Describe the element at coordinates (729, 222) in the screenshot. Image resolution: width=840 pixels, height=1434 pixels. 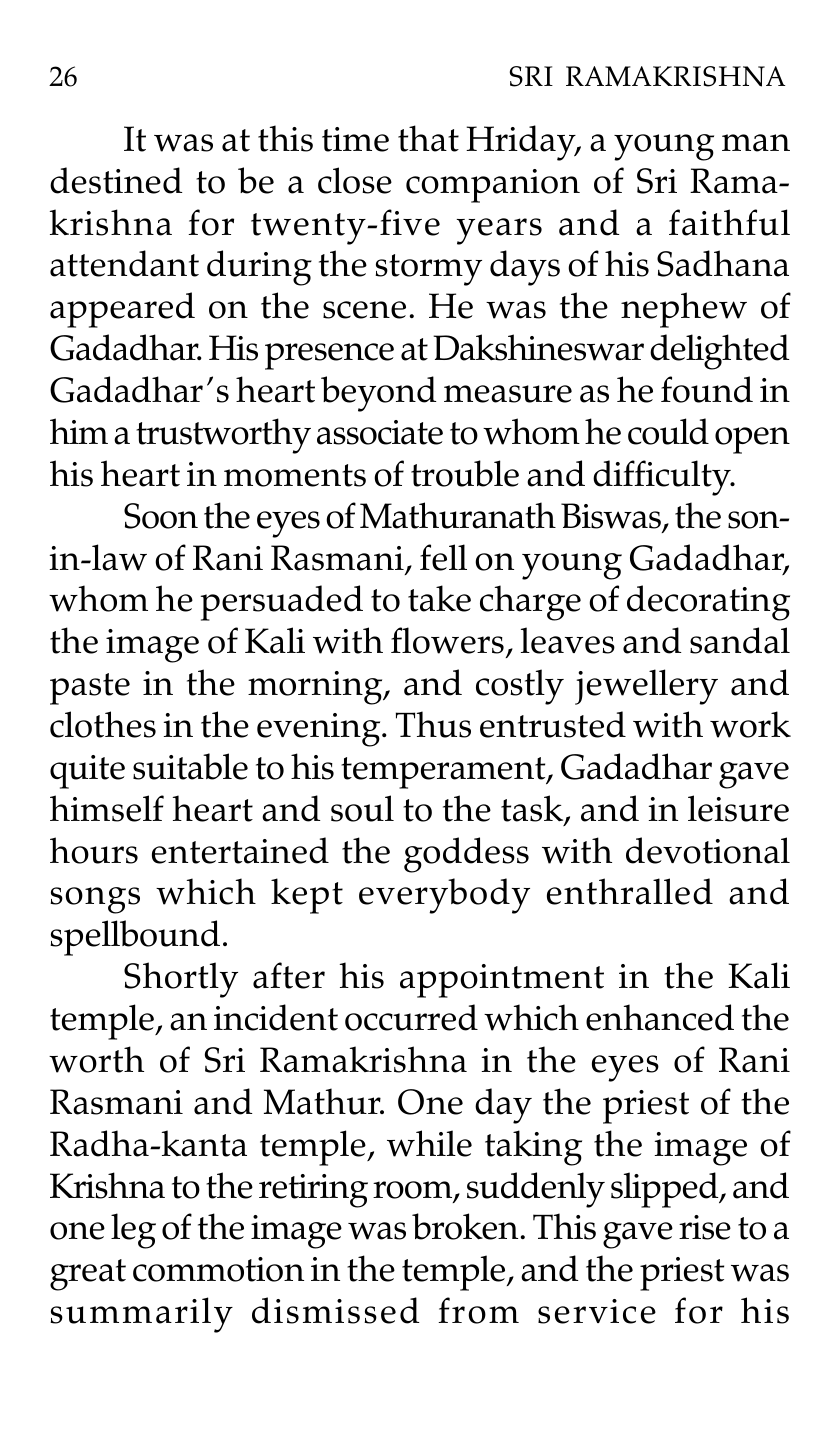
I see `faithful` at that location.
